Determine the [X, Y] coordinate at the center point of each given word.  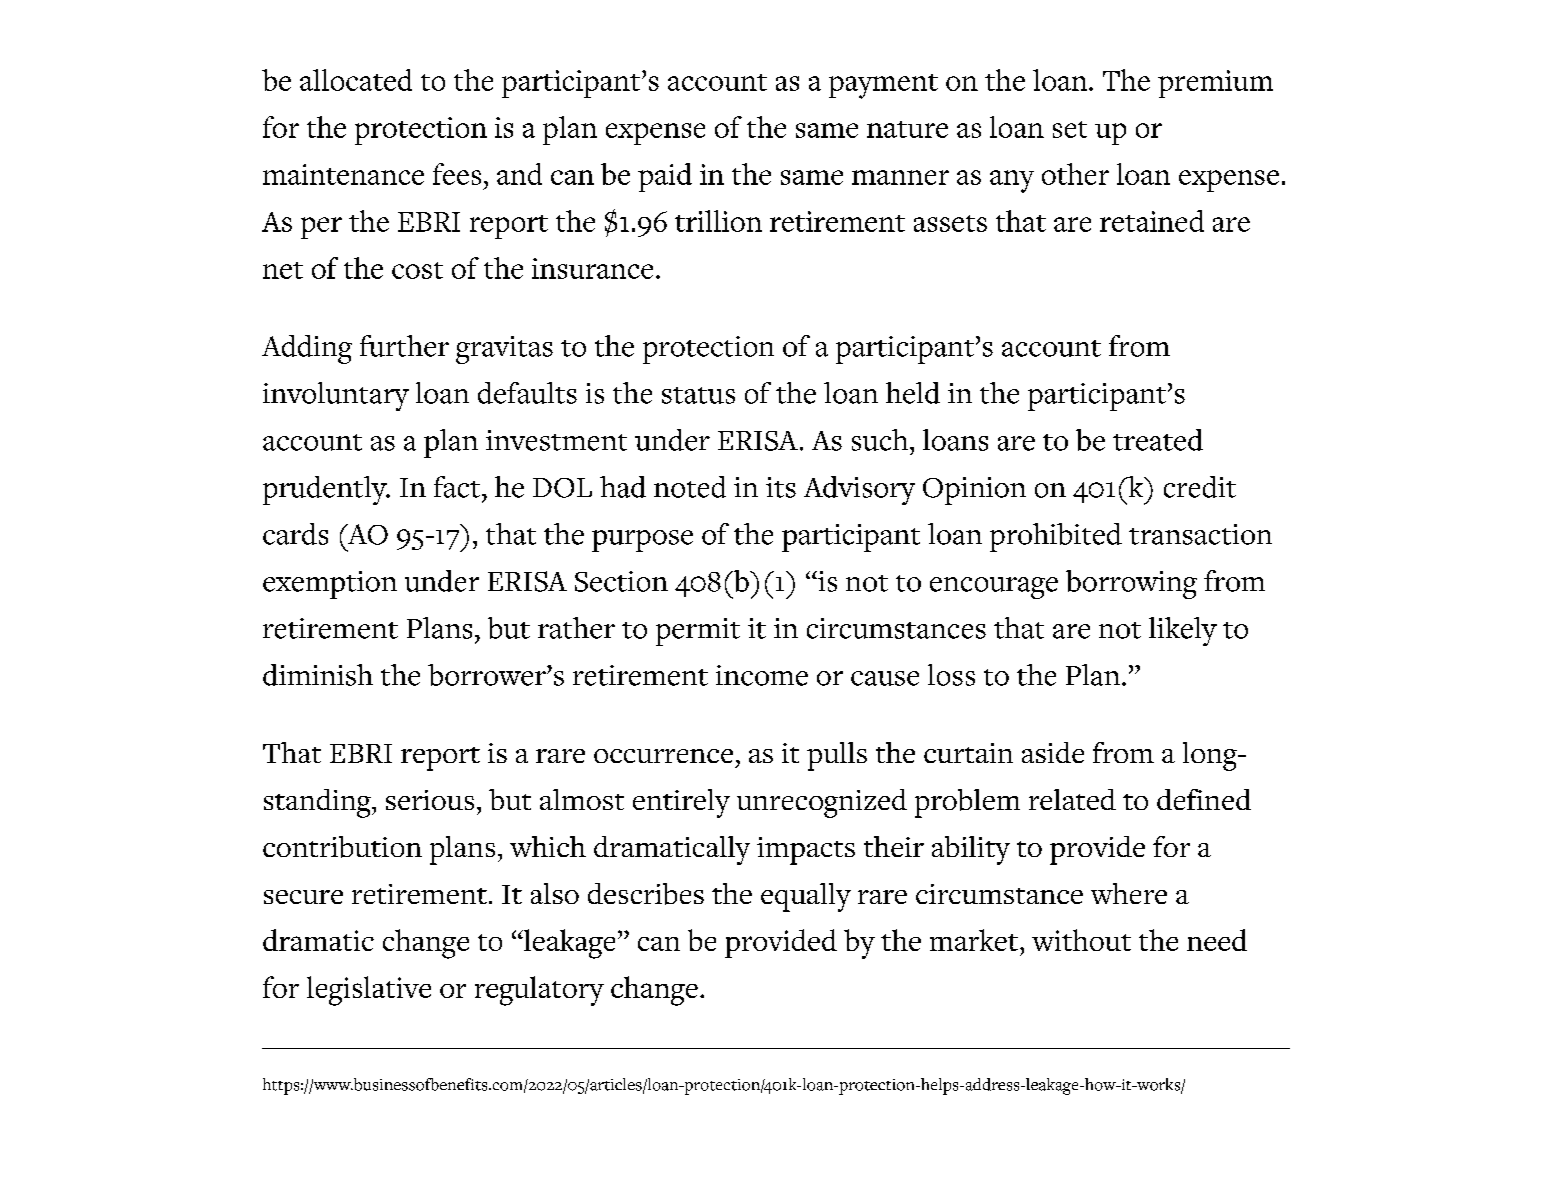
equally [806, 897]
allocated [356, 80]
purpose [642, 541]
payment [883, 86]
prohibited [1056, 537]
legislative [369, 991]
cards [295, 534]
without [1081, 940]
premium [1215, 84]
